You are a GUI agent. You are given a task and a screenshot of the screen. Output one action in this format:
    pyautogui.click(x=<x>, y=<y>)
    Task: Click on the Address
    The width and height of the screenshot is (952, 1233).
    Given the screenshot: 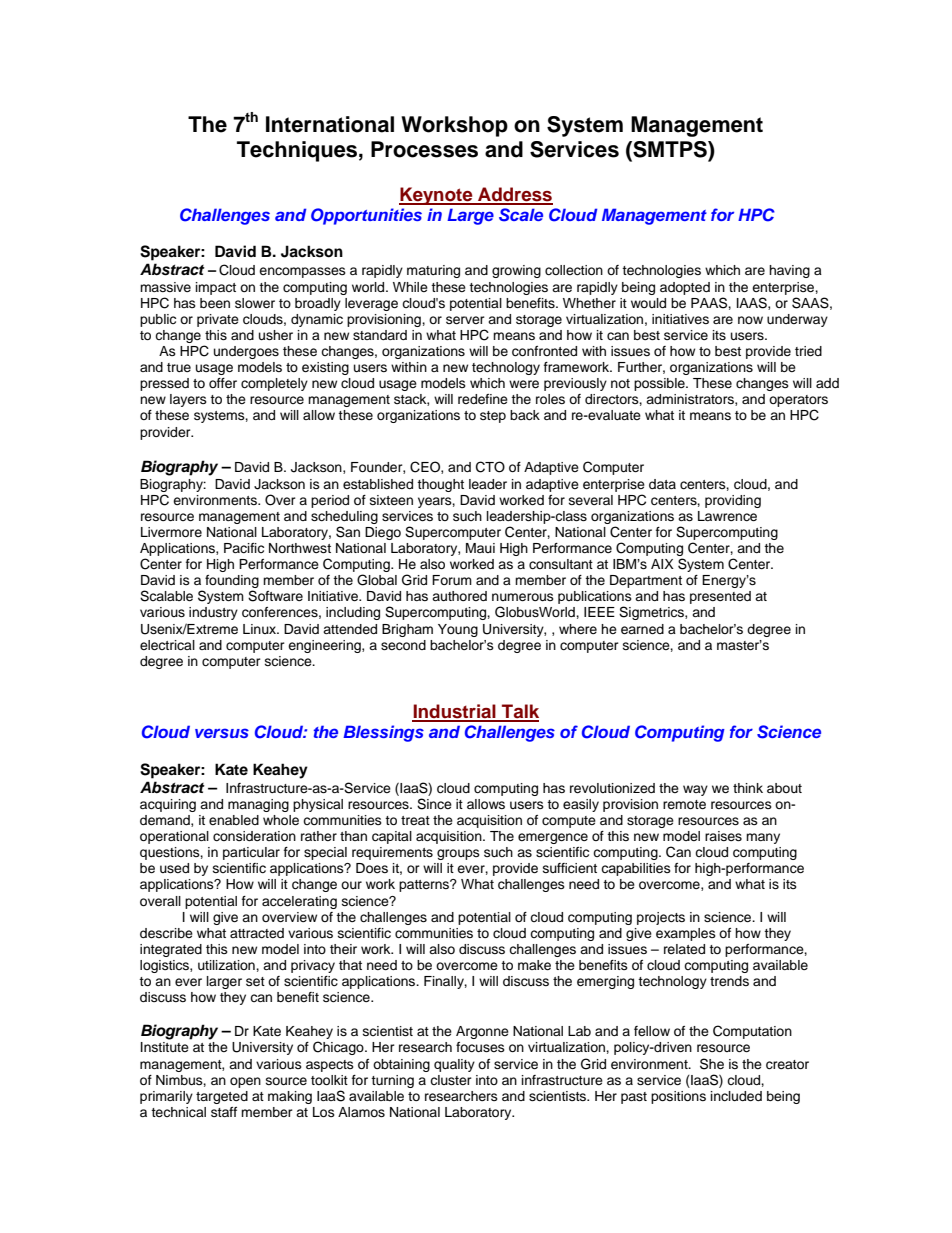 What is the action you would take?
    pyautogui.click(x=514, y=195)
